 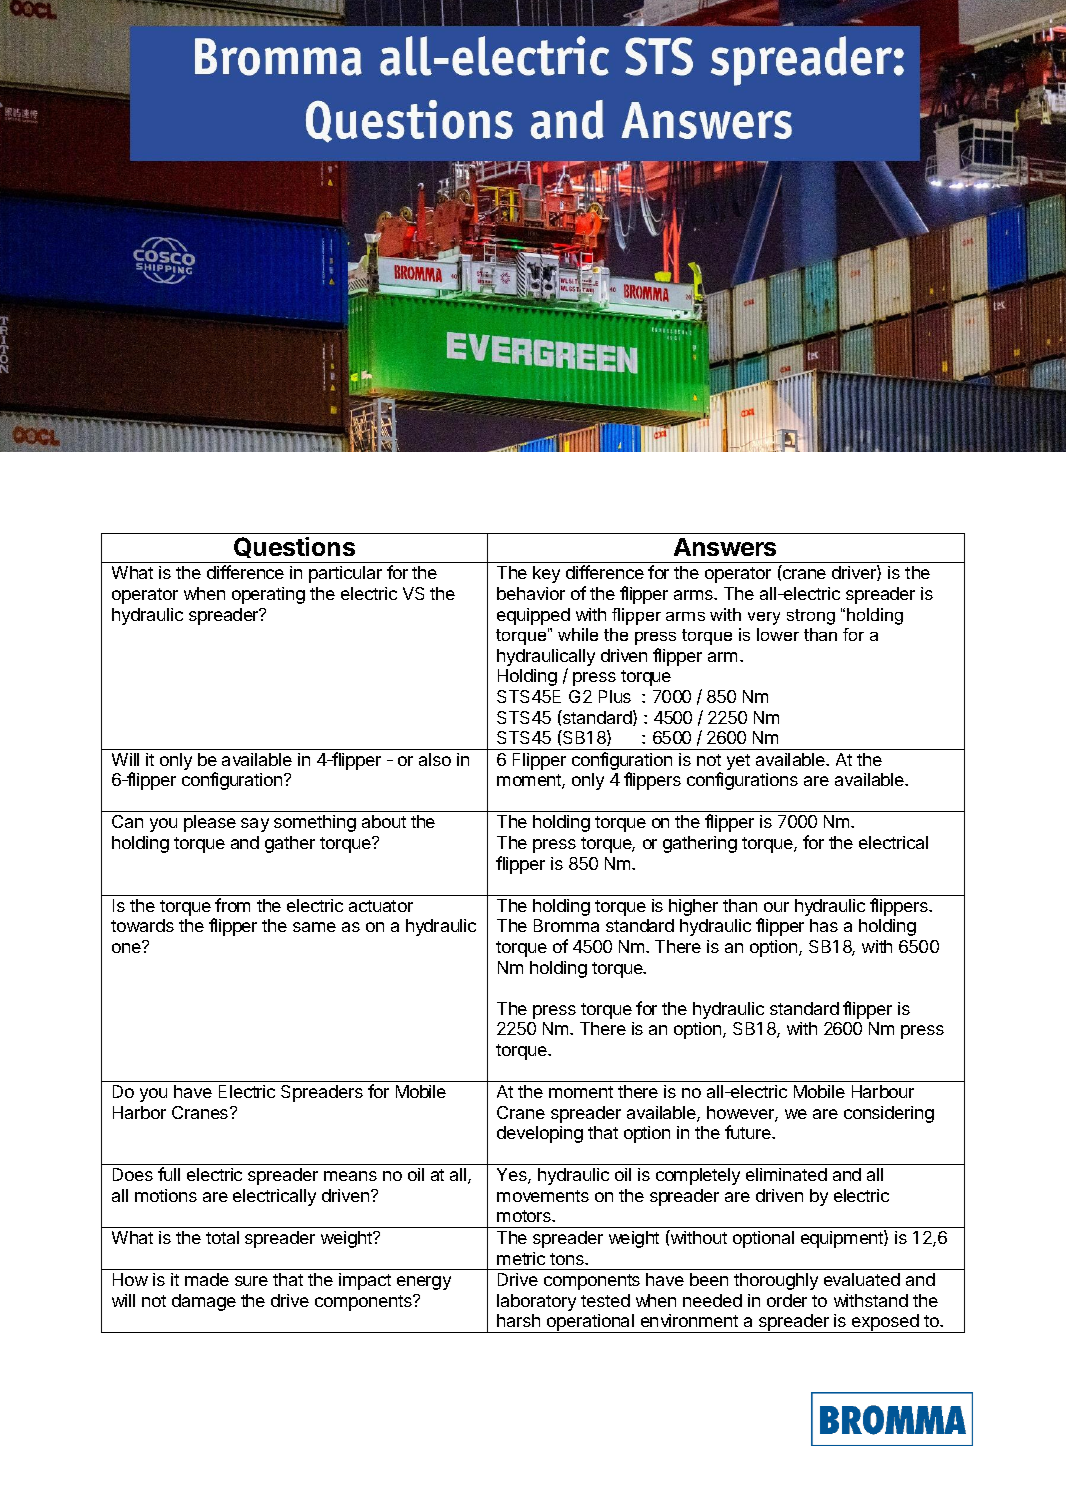 What do you see at coordinates (824, 925) in the screenshot?
I see `has` at bounding box center [824, 925].
